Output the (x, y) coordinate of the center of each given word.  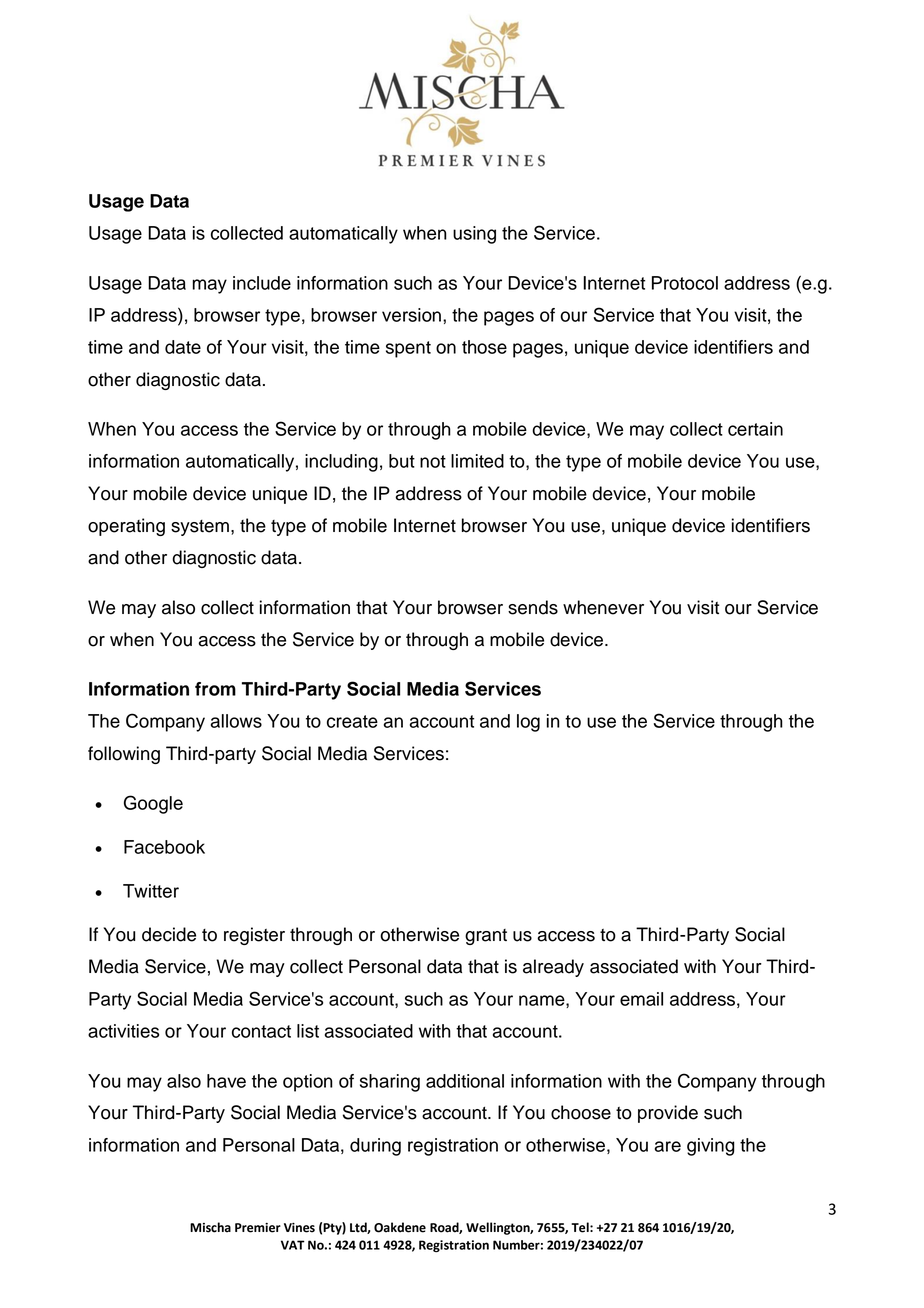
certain (755, 429)
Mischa (210, 1227)
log (528, 723)
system (200, 528)
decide (169, 934)
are (668, 1146)
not (433, 461)
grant (486, 937)
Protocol (685, 283)
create (352, 721)
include (262, 283)
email (641, 999)
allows (236, 721)
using (474, 235)
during (375, 1147)
